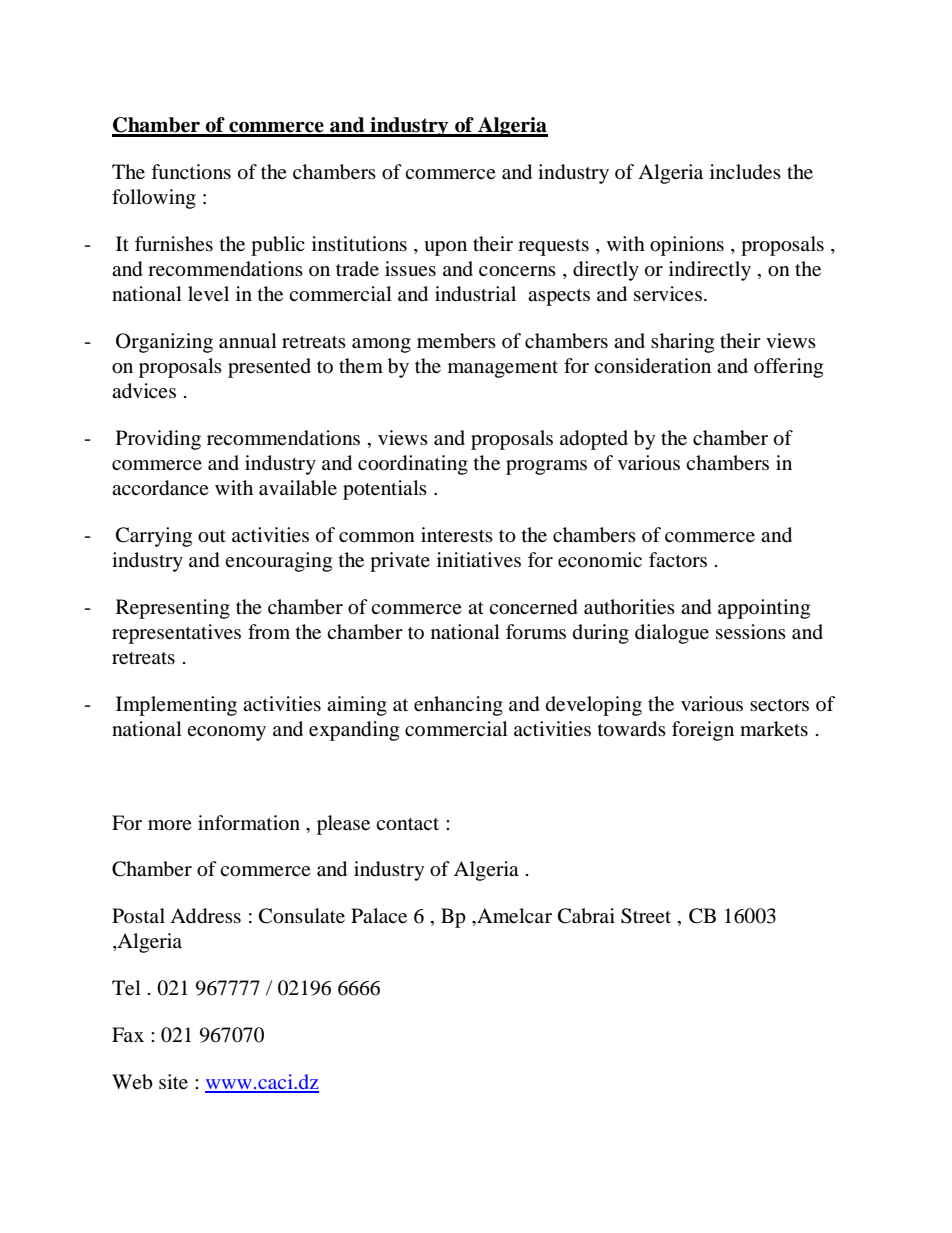 The image size is (952, 1233). What do you see at coordinates (646, 916) in the image?
I see `Street` at bounding box center [646, 916].
